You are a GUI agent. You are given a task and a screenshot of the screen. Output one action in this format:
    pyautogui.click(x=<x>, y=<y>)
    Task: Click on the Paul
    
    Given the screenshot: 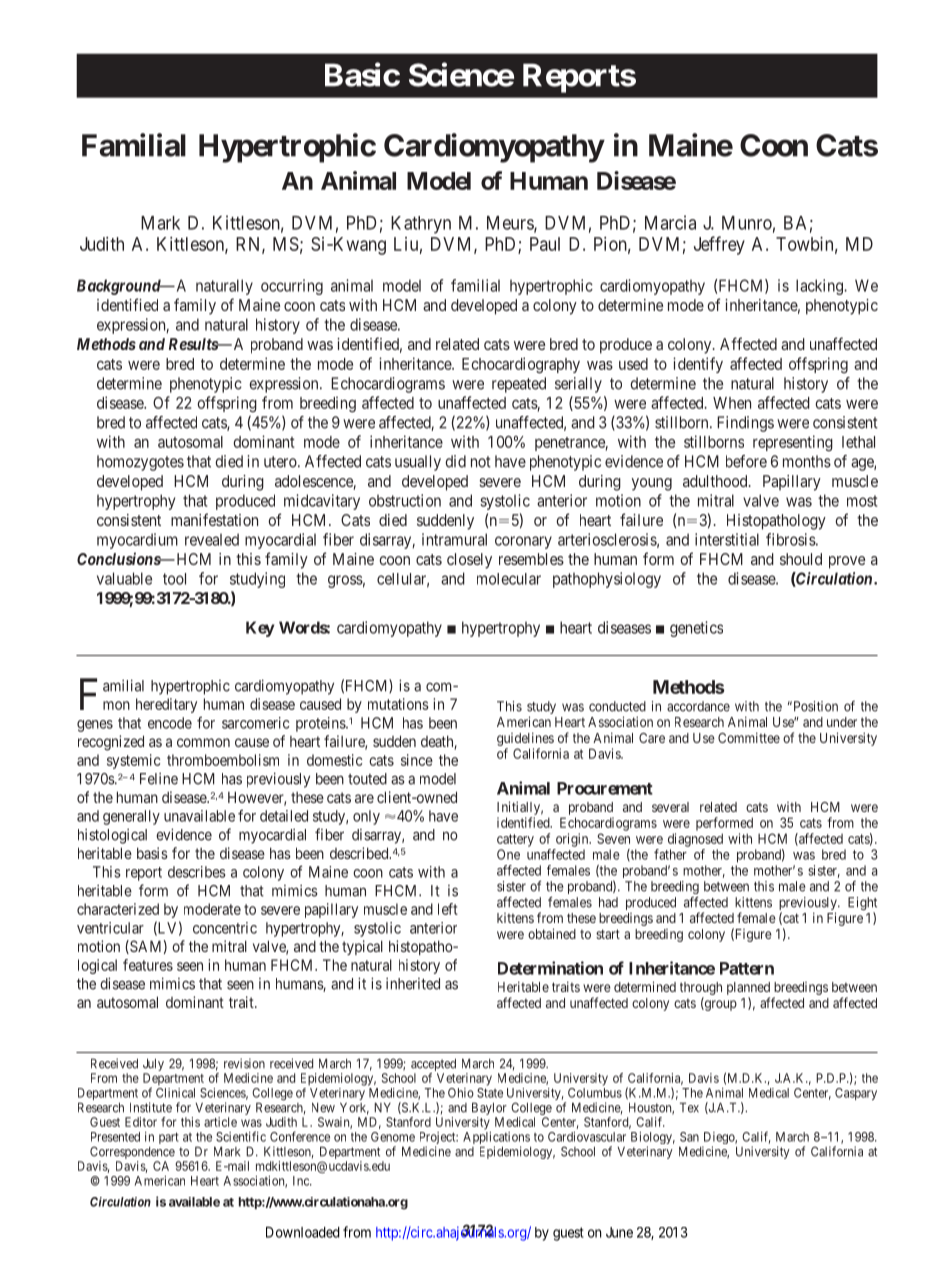 What is the action you would take?
    pyautogui.click(x=545, y=244)
